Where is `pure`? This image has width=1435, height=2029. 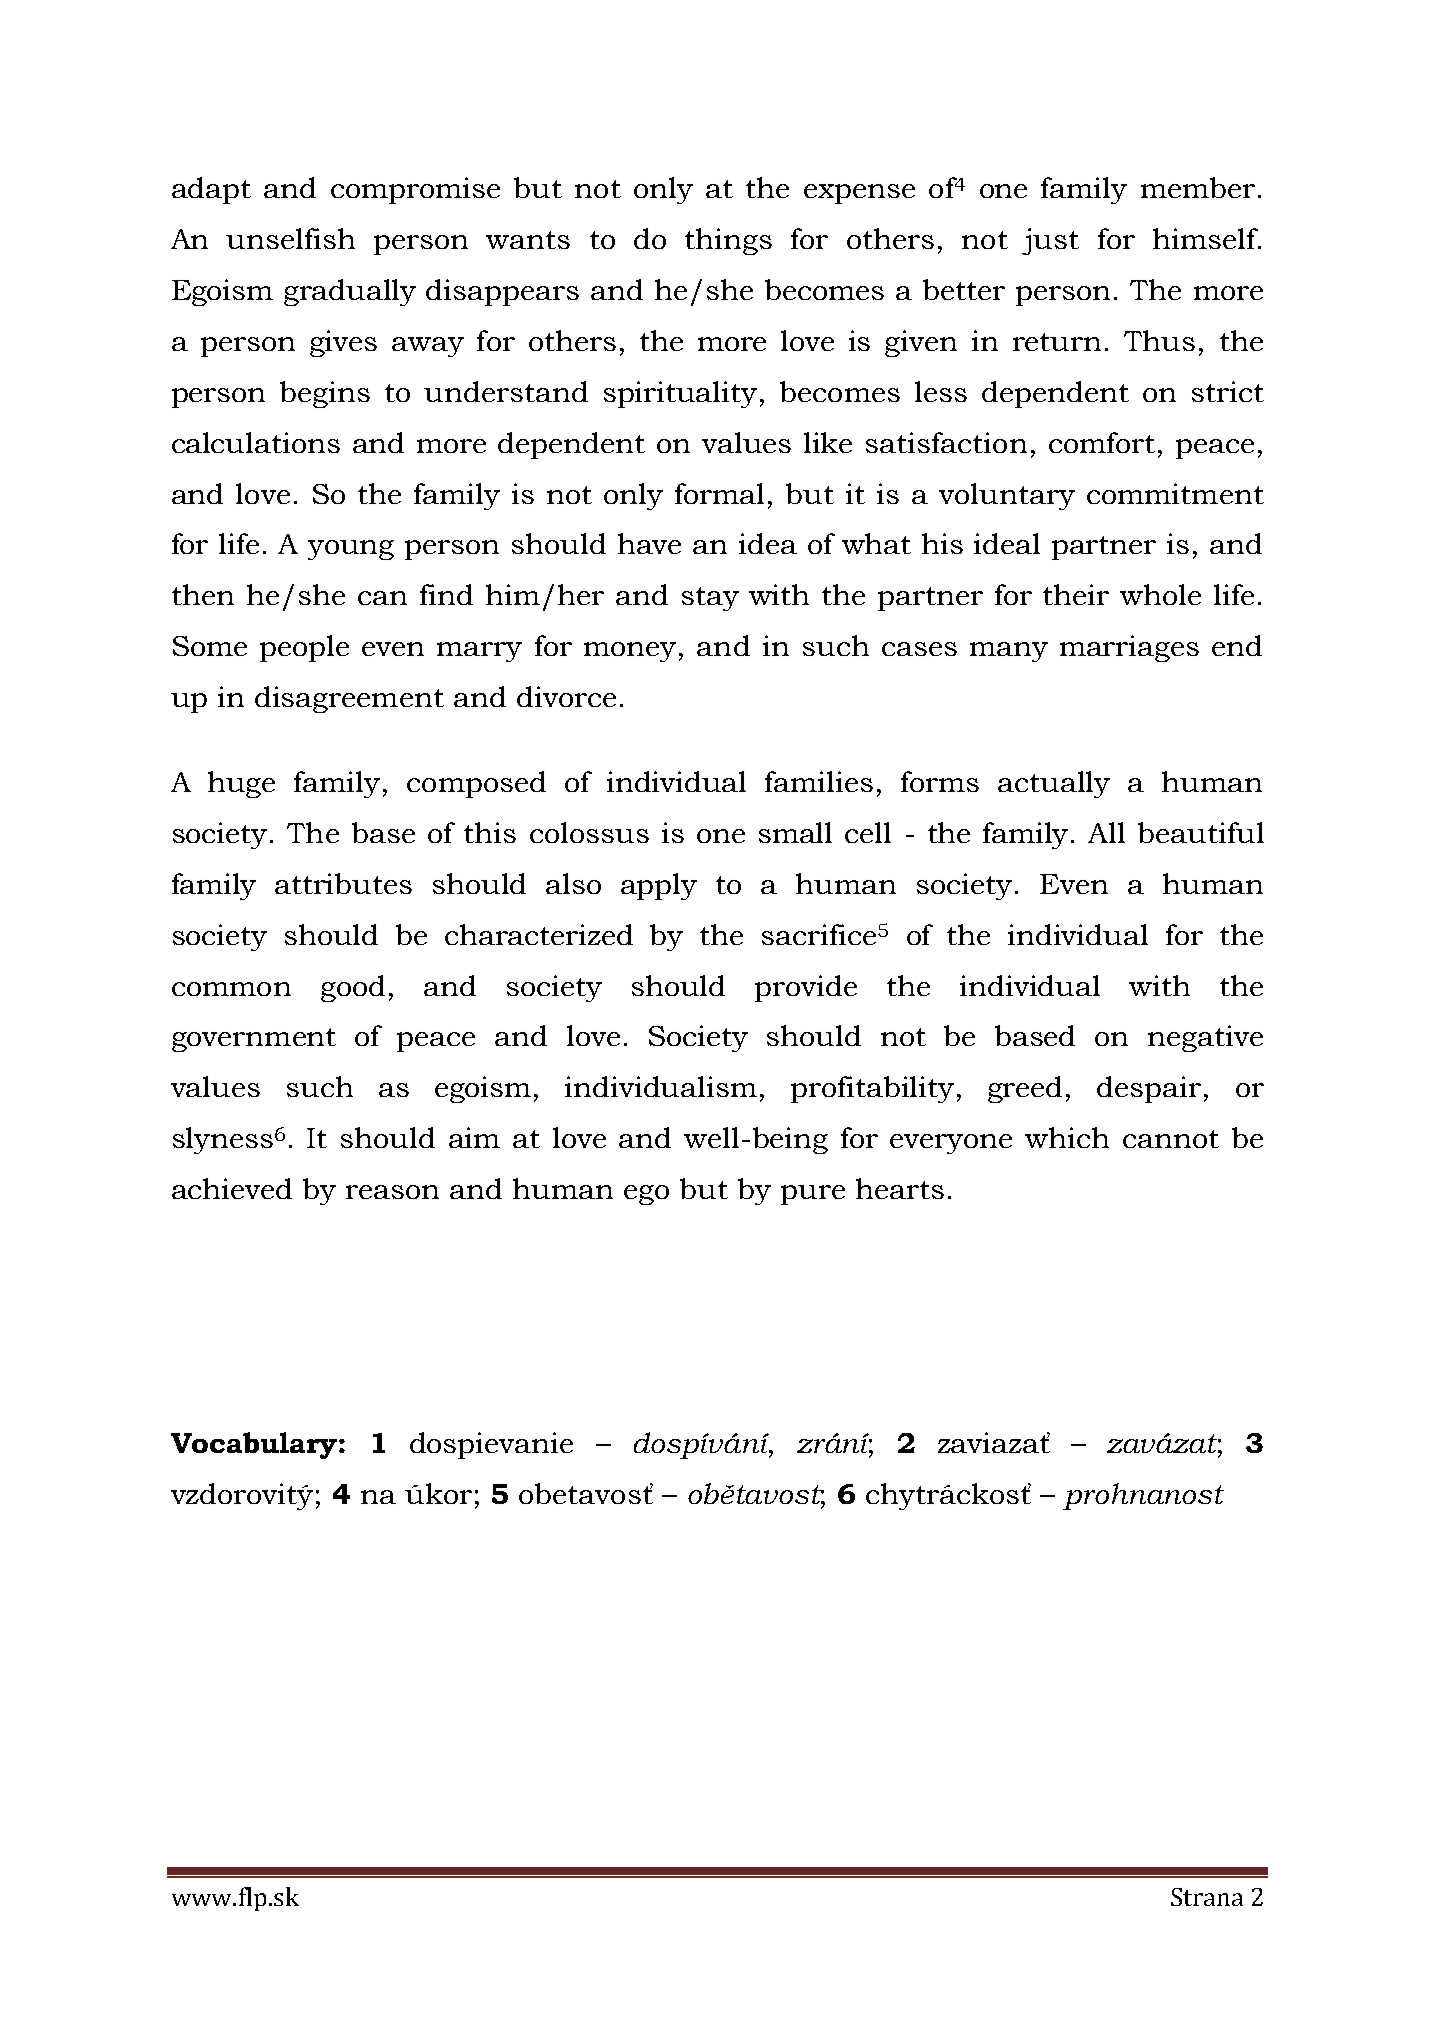 pure is located at coordinates (813, 1195).
